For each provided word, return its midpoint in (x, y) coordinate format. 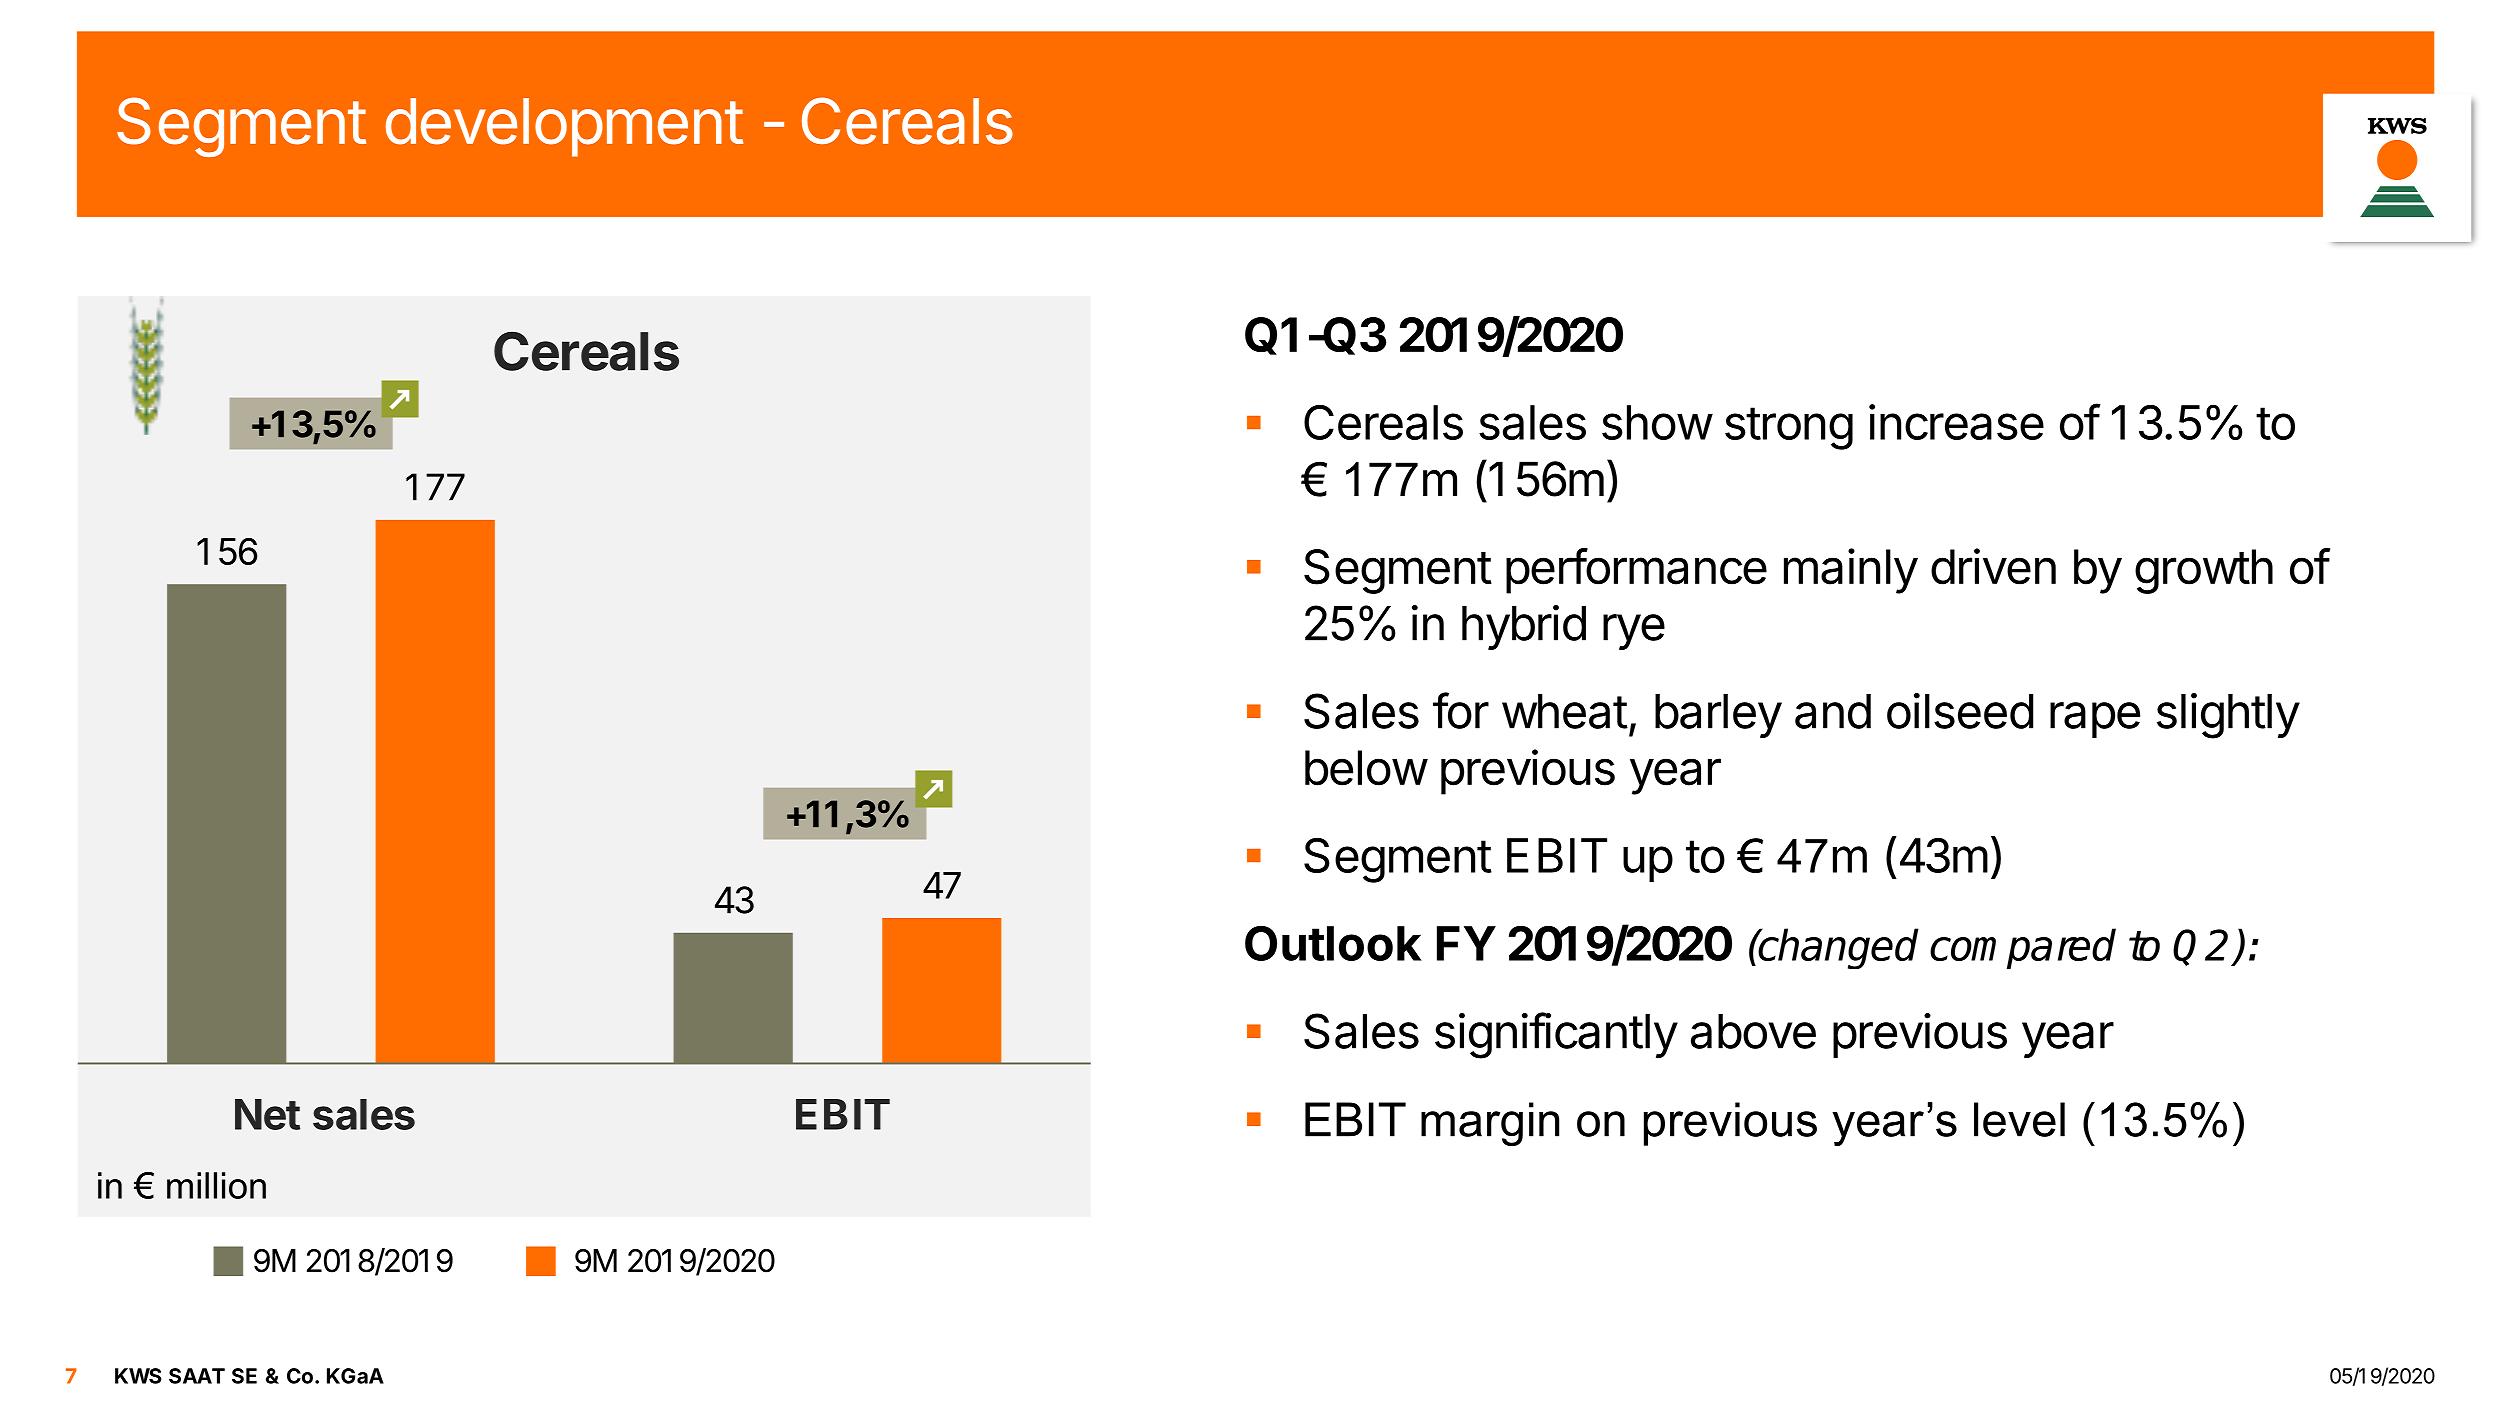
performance (1636, 571)
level (2019, 1119)
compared (2023, 948)
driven (1993, 566)
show (1657, 422)
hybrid (1524, 627)
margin (1490, 1124)
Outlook (1333, 943)
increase (1956, 422)
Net (267, 1114)
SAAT (197, 1376)
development (564, 127)
